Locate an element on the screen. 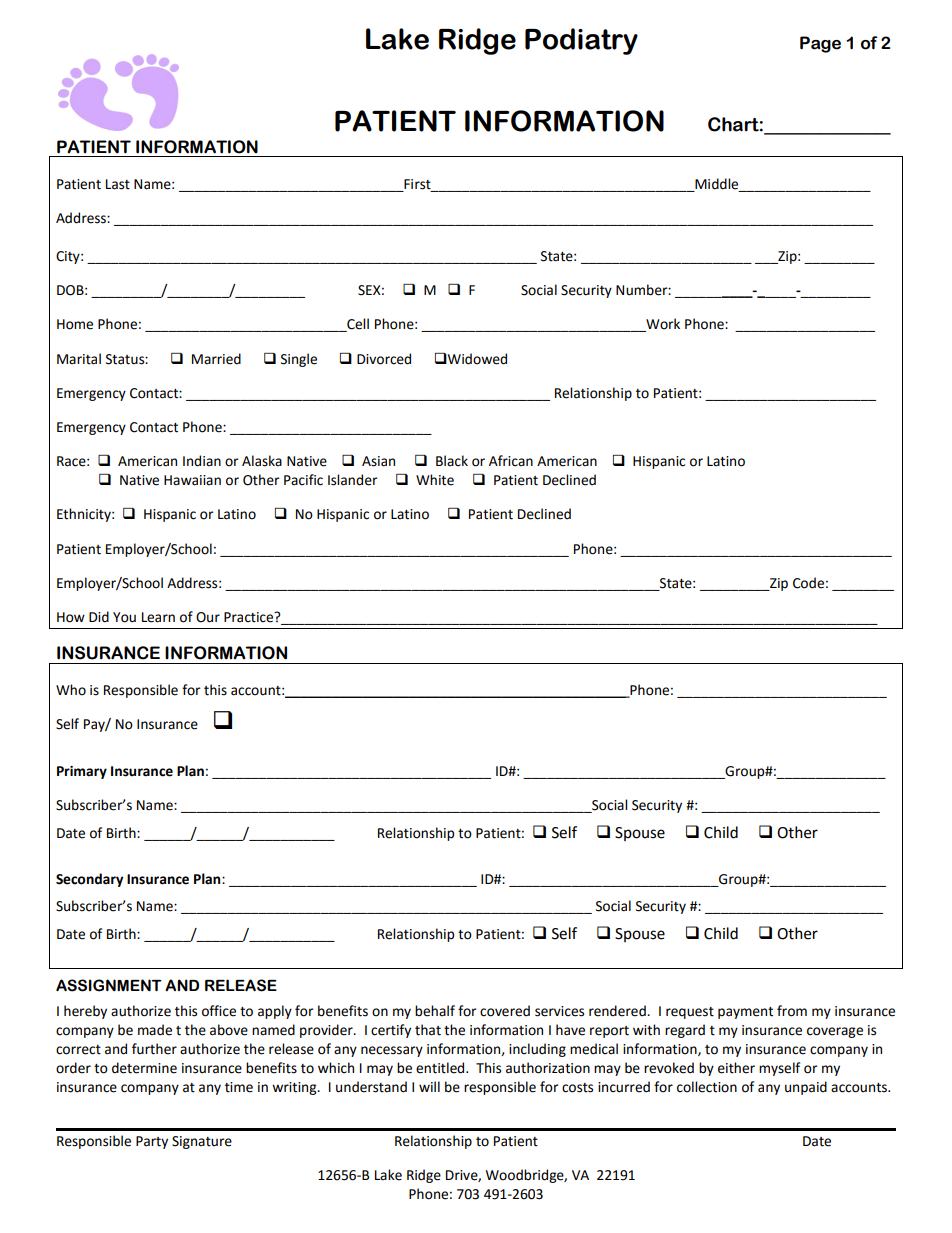 This screenshot has height=1233, width=952. Page is located at coordinates (820, 44).
